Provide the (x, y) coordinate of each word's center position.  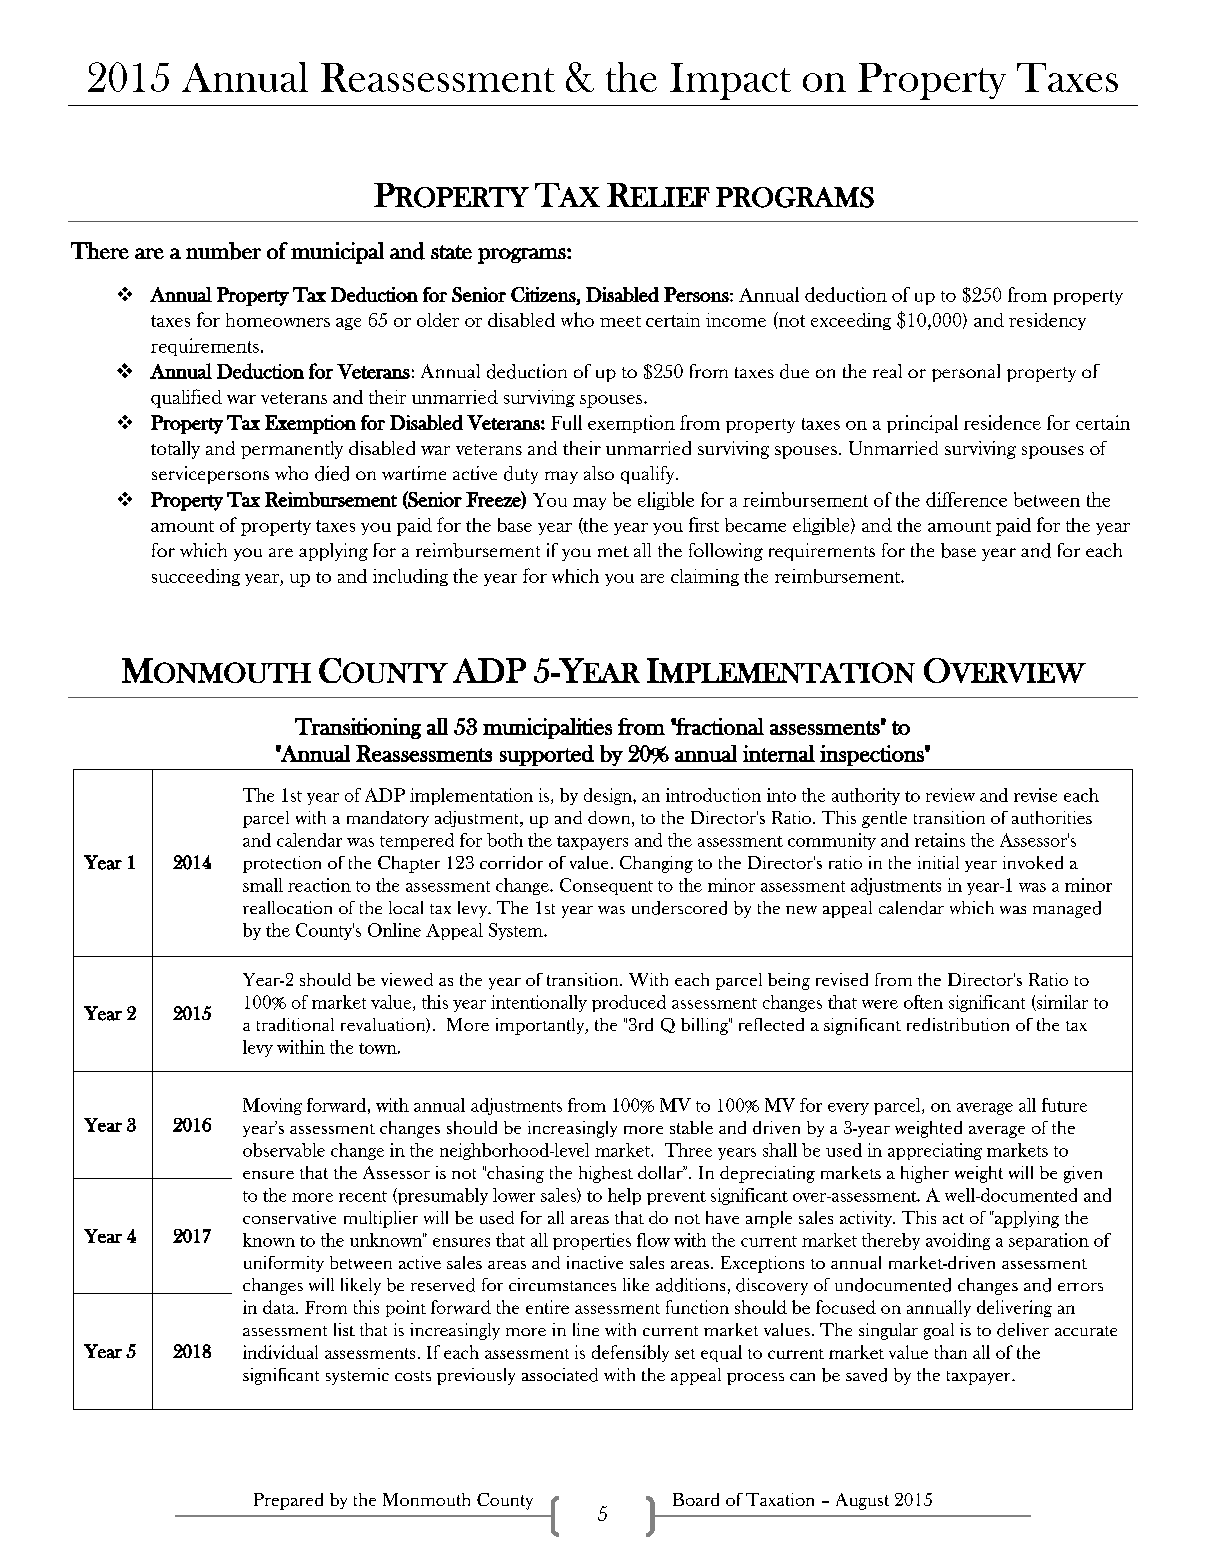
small (263, 885)
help (624, 1196)
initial (938, 862)
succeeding (196, 577)
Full (566, 422)
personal (966, 373)
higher (925, 1174)
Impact (730, 81)
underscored (679, 908)
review (950, 795)
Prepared (288, 1501)
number (223, 251)
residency (1047, 321)
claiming (705, 577)
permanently (292, 450)
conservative (289, 1217)
